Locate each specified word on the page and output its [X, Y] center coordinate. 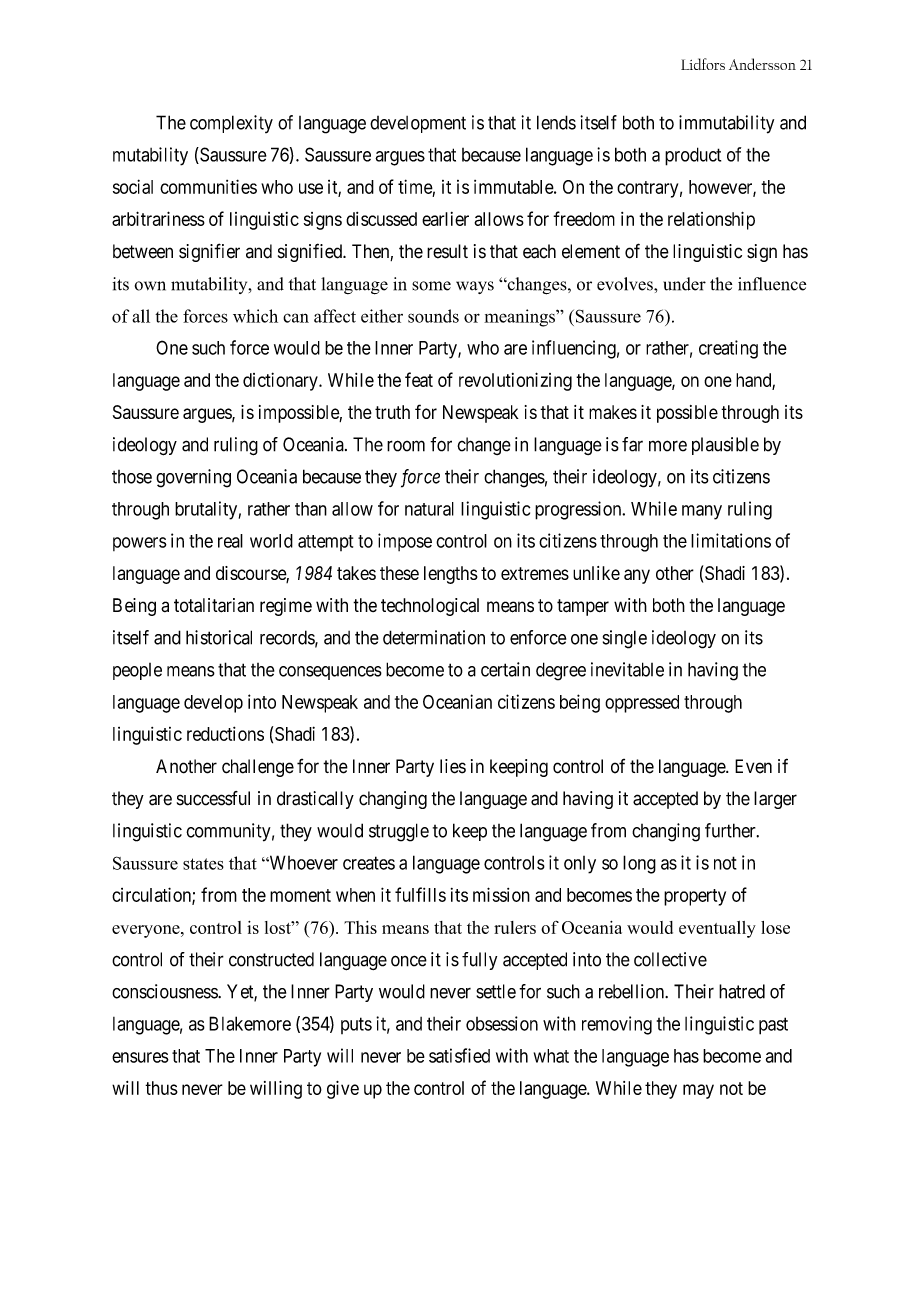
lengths [451, 575]
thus [161, 1088]
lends [556, 122]
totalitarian [214, 605]
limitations [731, 540]
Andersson [762, 64]
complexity [231, 124]
